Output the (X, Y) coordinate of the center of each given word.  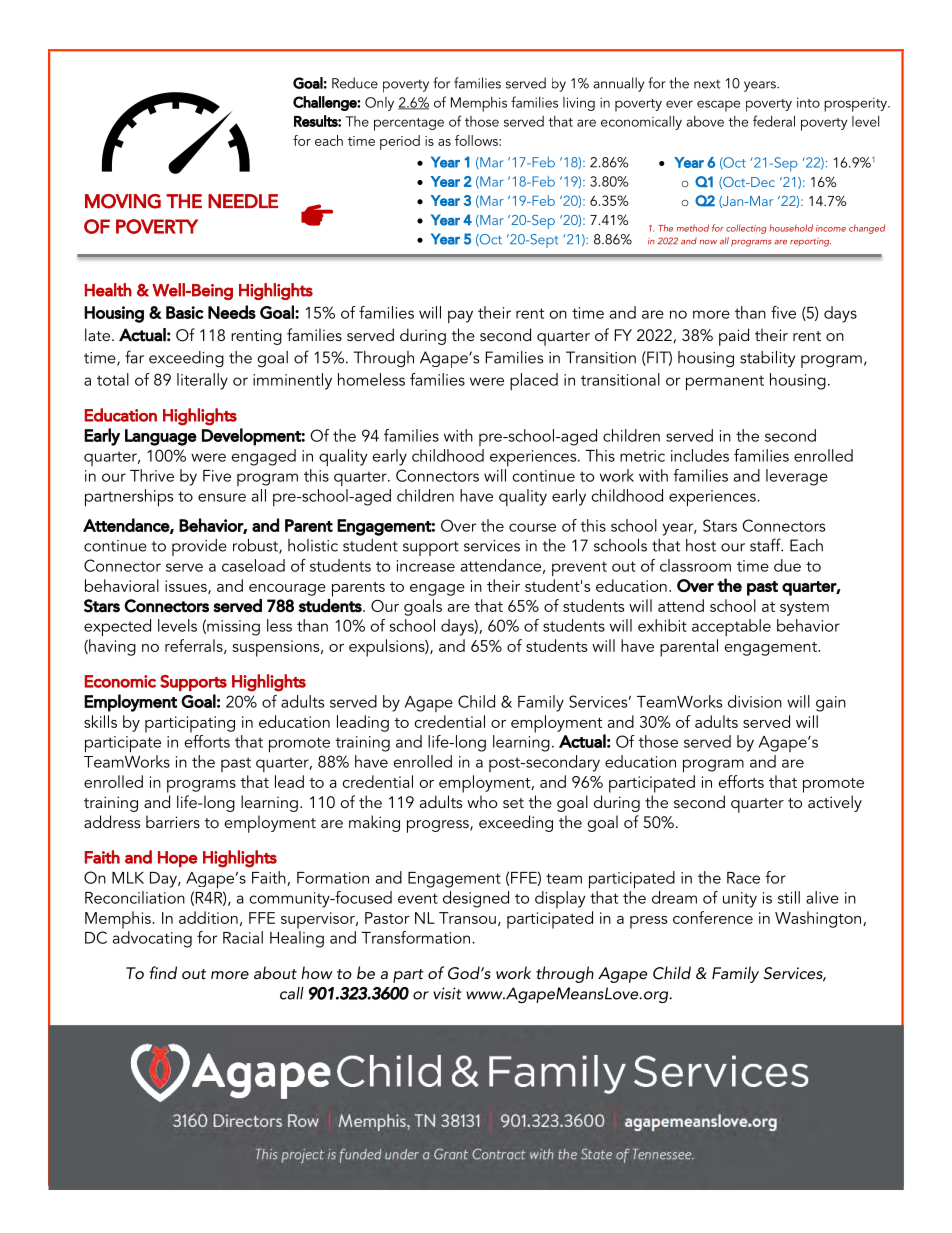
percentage (409, 124)
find (163, 972)
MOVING (123, 201)
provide (199, 547)
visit (447, 993)
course (532, 527)
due (787, 565)
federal (774, 121)
